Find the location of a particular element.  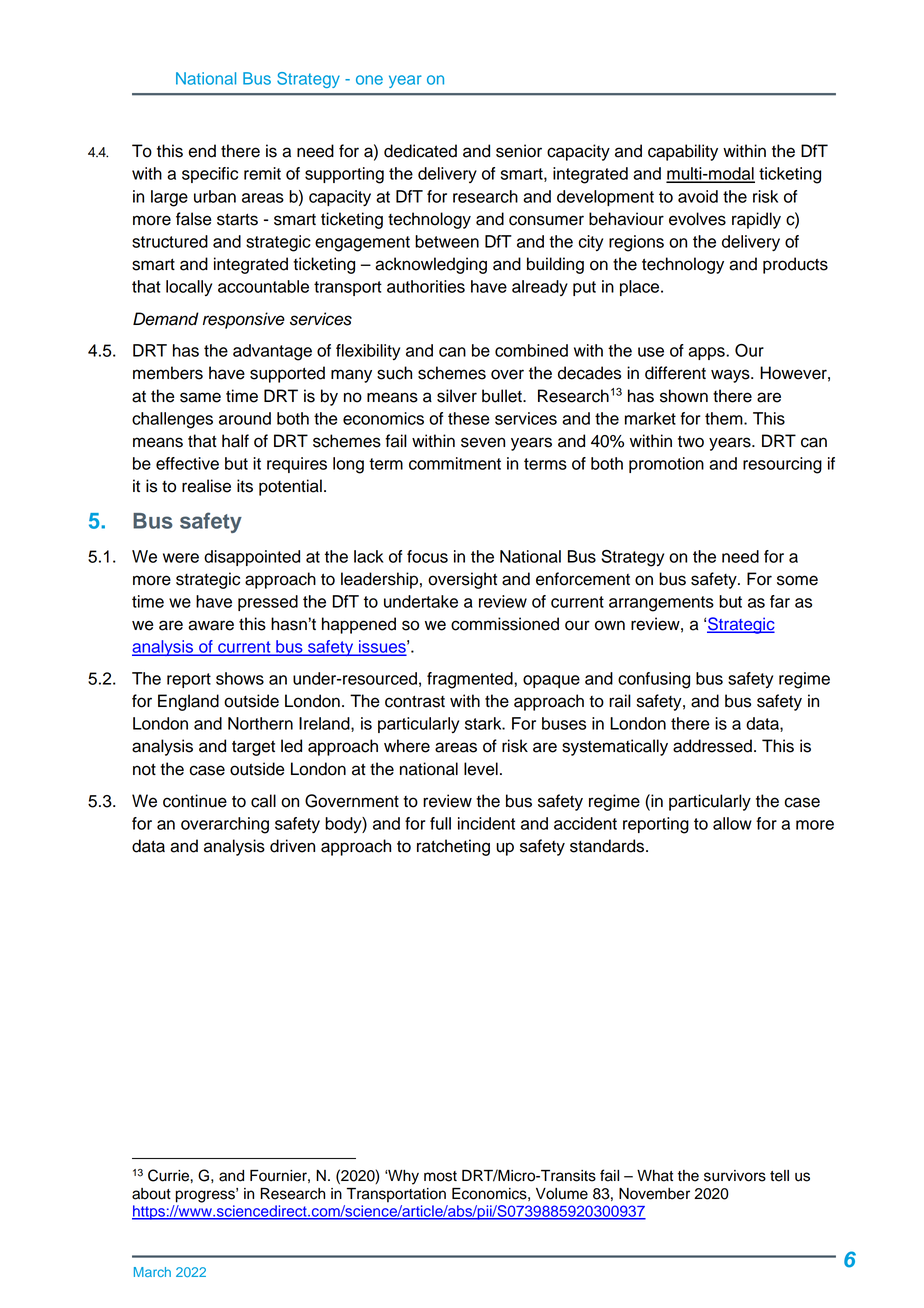

half is located at coordinates (235, 441).
